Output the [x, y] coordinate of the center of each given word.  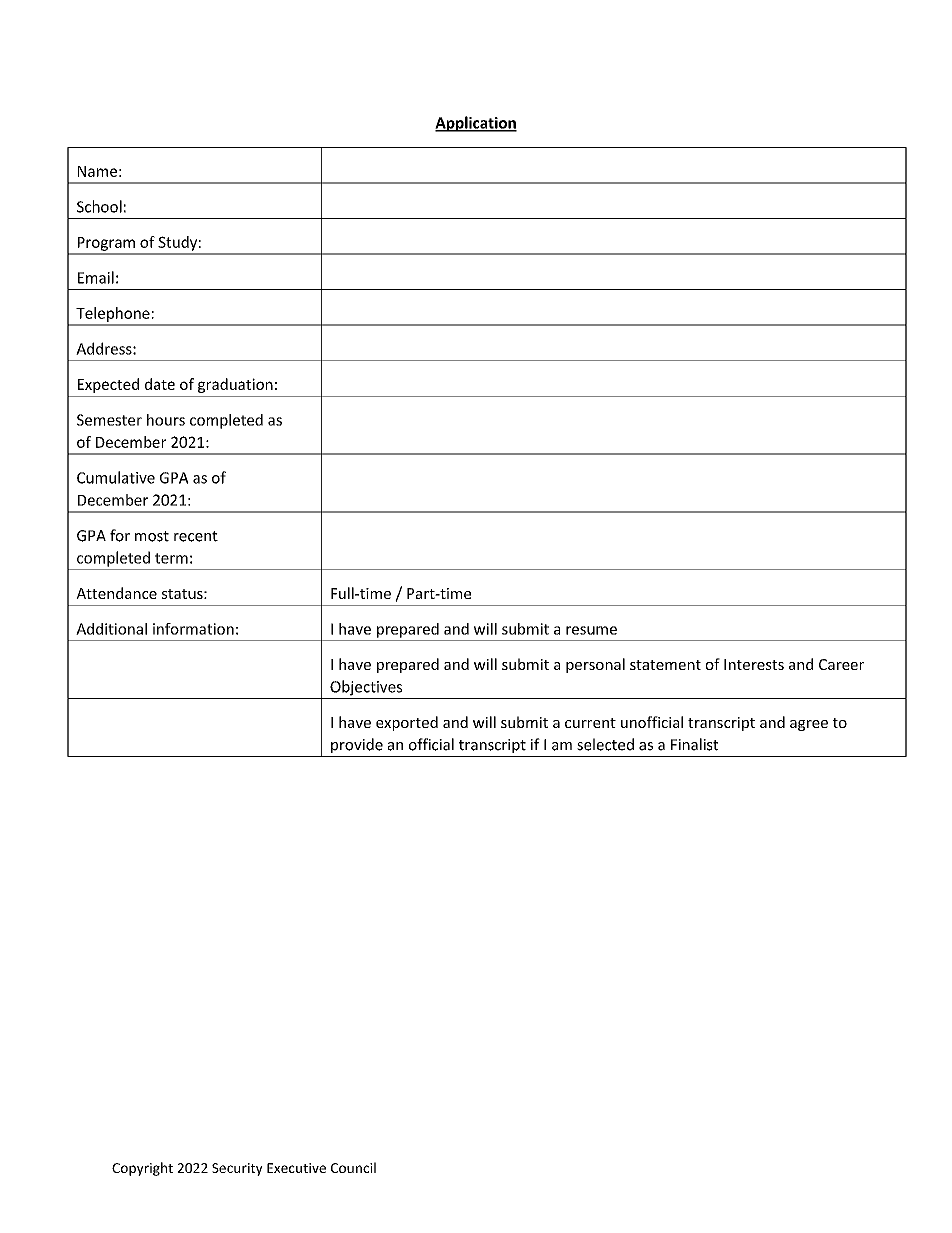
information [193, 629]
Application [476, 124]
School [99, 206]
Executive [296, 1168]
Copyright [142, 1169]
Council [353, 1167]
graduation [235, 385]
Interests [754, 664]
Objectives [366, 688]
